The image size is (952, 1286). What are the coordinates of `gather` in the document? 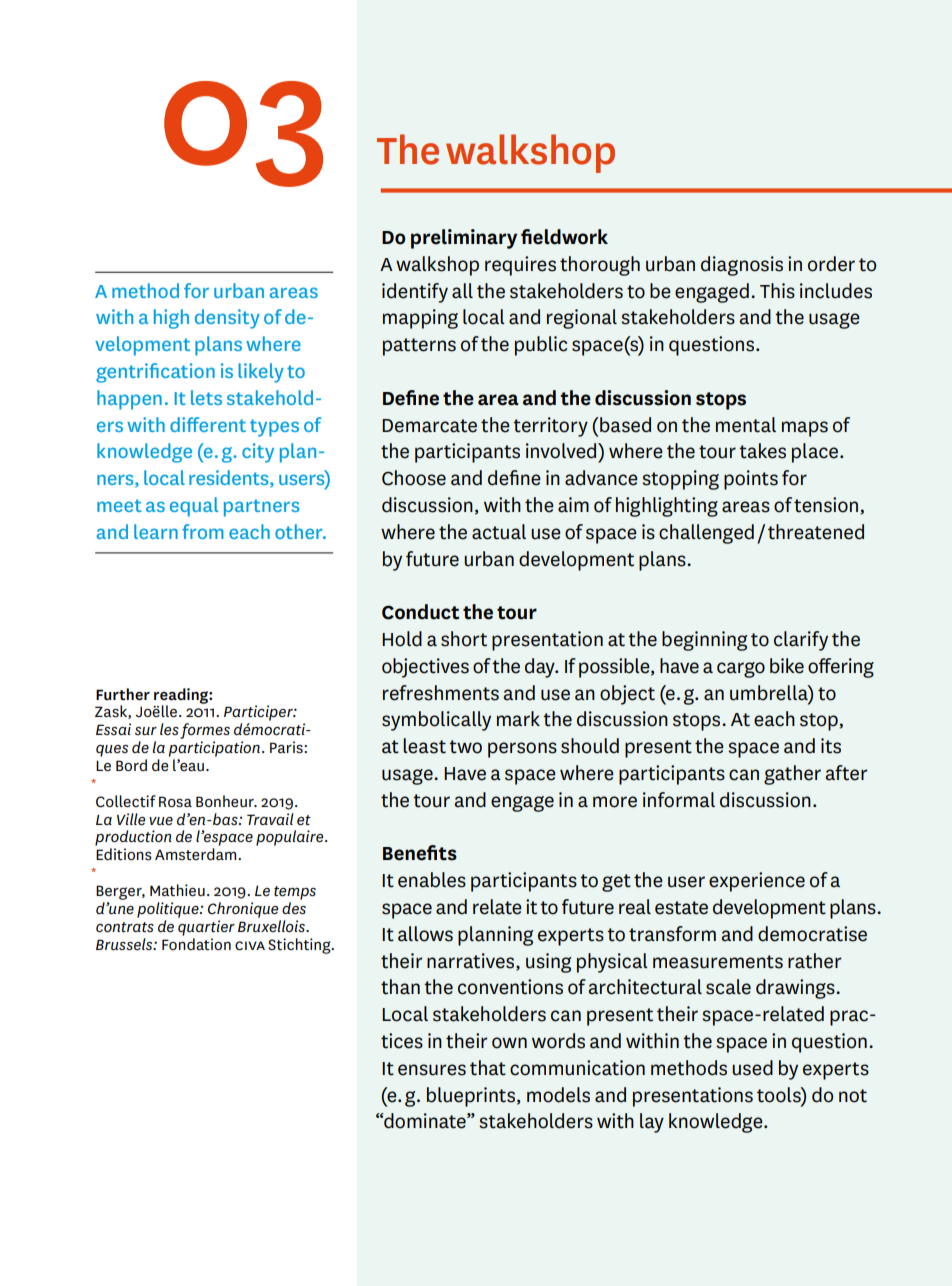 It's located at (792, 775).
